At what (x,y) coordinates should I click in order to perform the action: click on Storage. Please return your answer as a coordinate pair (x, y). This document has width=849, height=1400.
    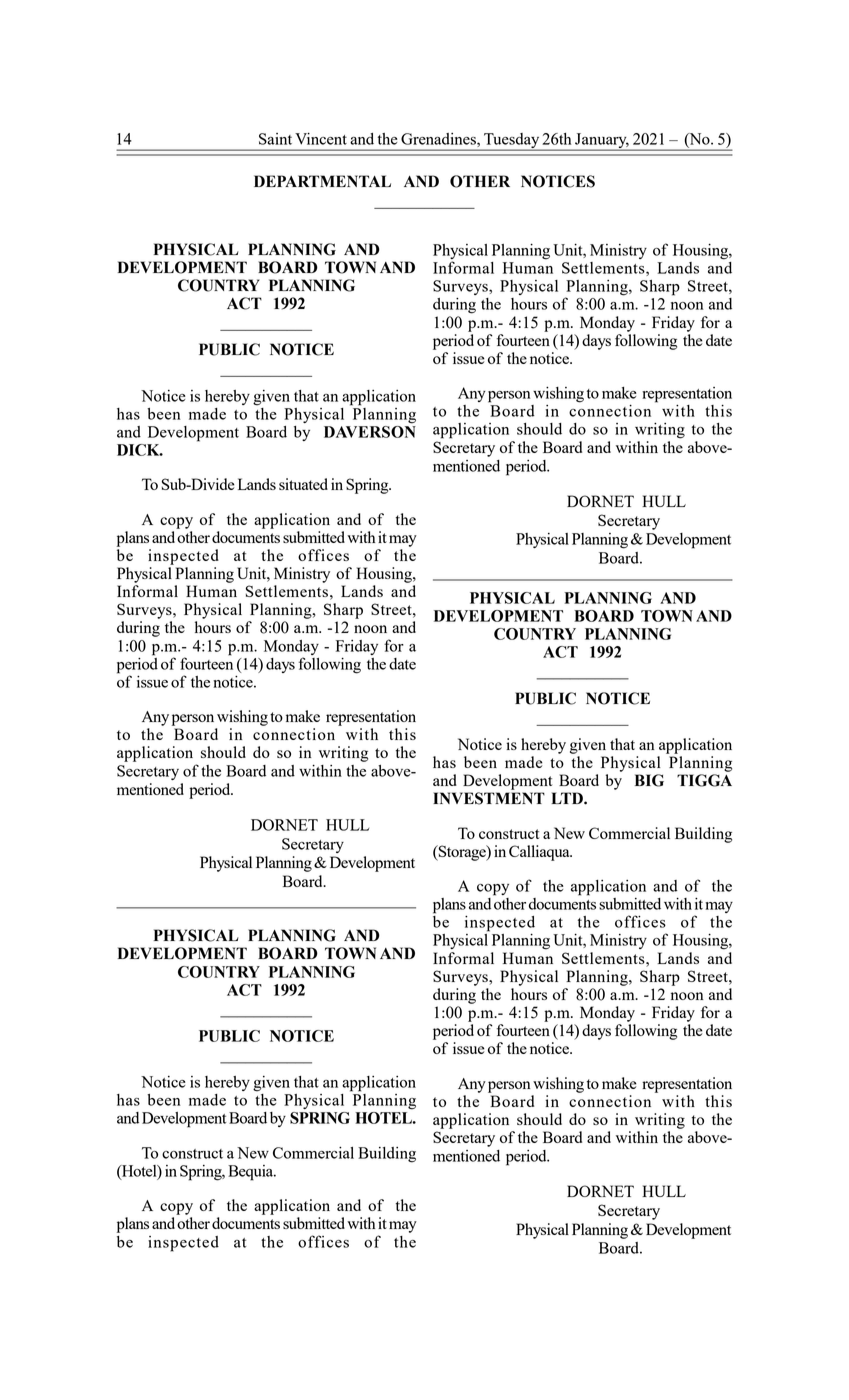
    Looking at the image, I should click on (462, 853).
